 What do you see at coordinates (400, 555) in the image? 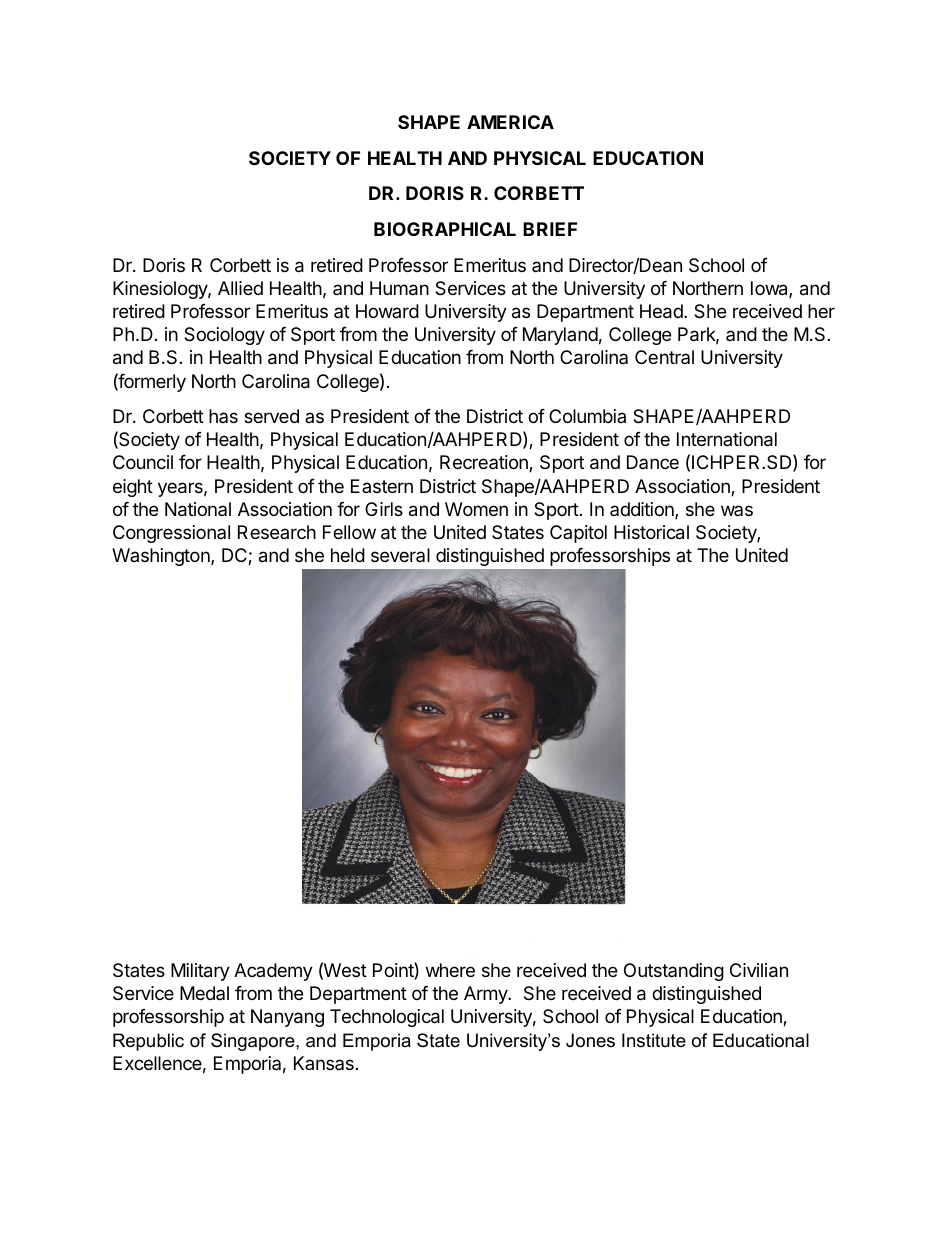
I see `several` at bounding box center [400, 555].
